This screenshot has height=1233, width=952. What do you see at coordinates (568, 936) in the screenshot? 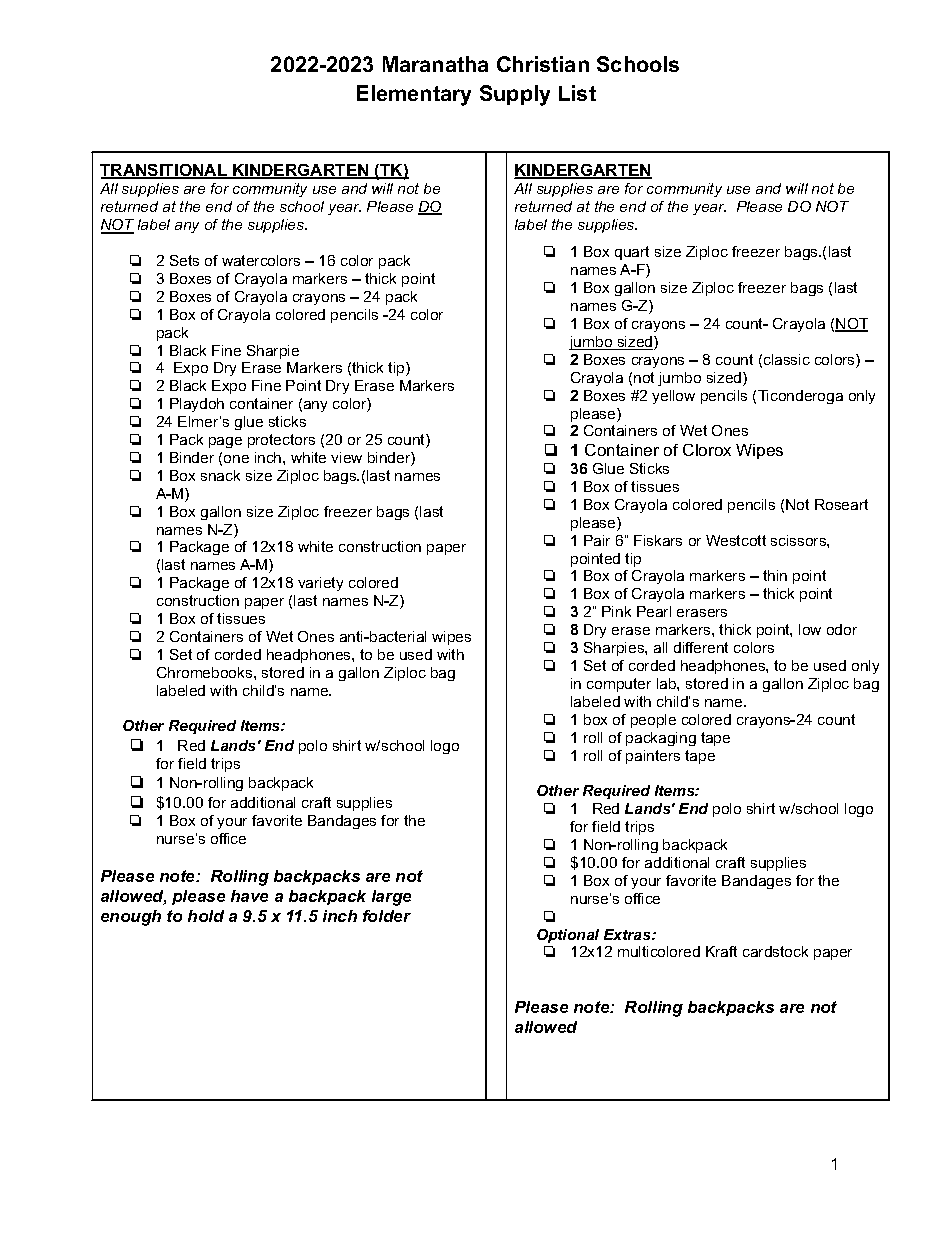
I see `Optional` at bounding box center [568, 936].
